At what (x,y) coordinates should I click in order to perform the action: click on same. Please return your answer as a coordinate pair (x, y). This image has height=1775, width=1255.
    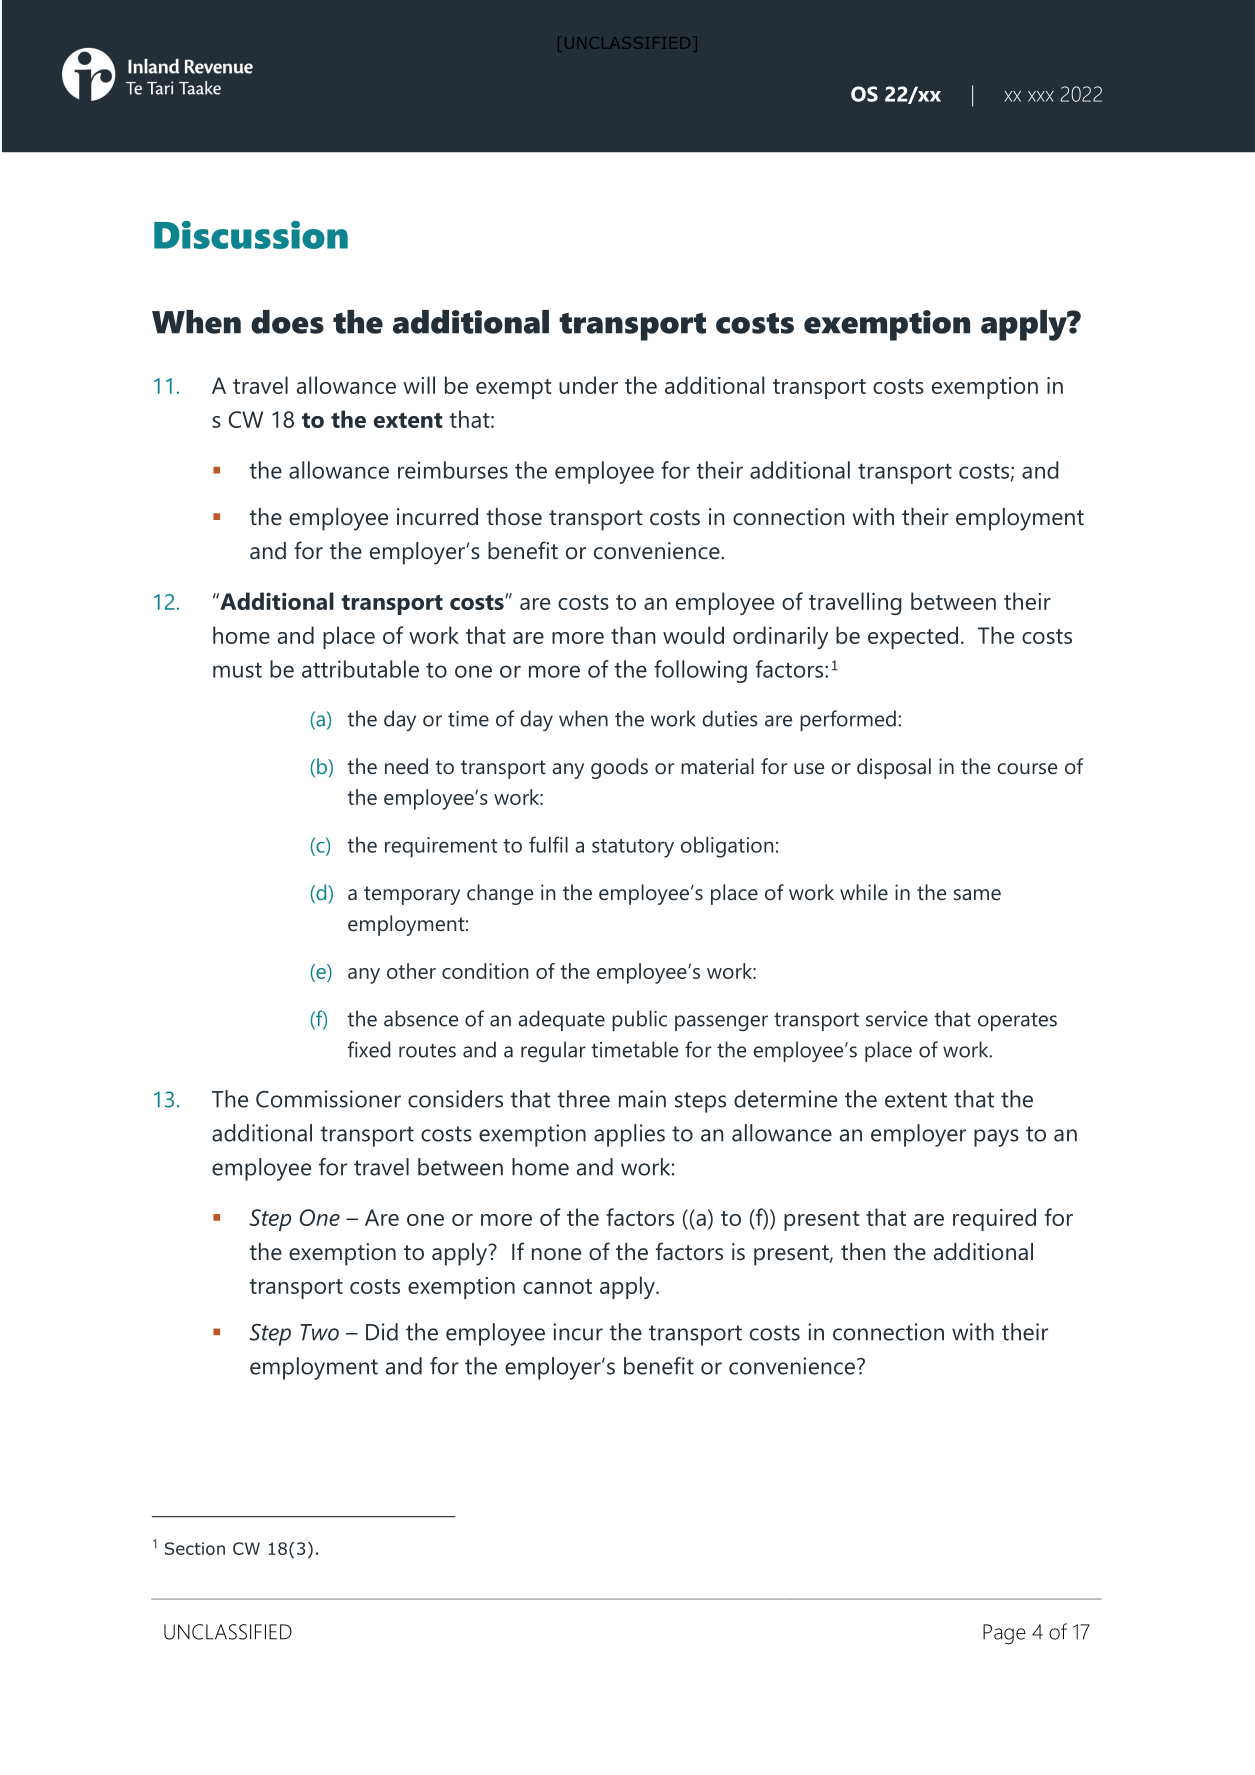
    Looking at the image, I should click on (977, 895).
